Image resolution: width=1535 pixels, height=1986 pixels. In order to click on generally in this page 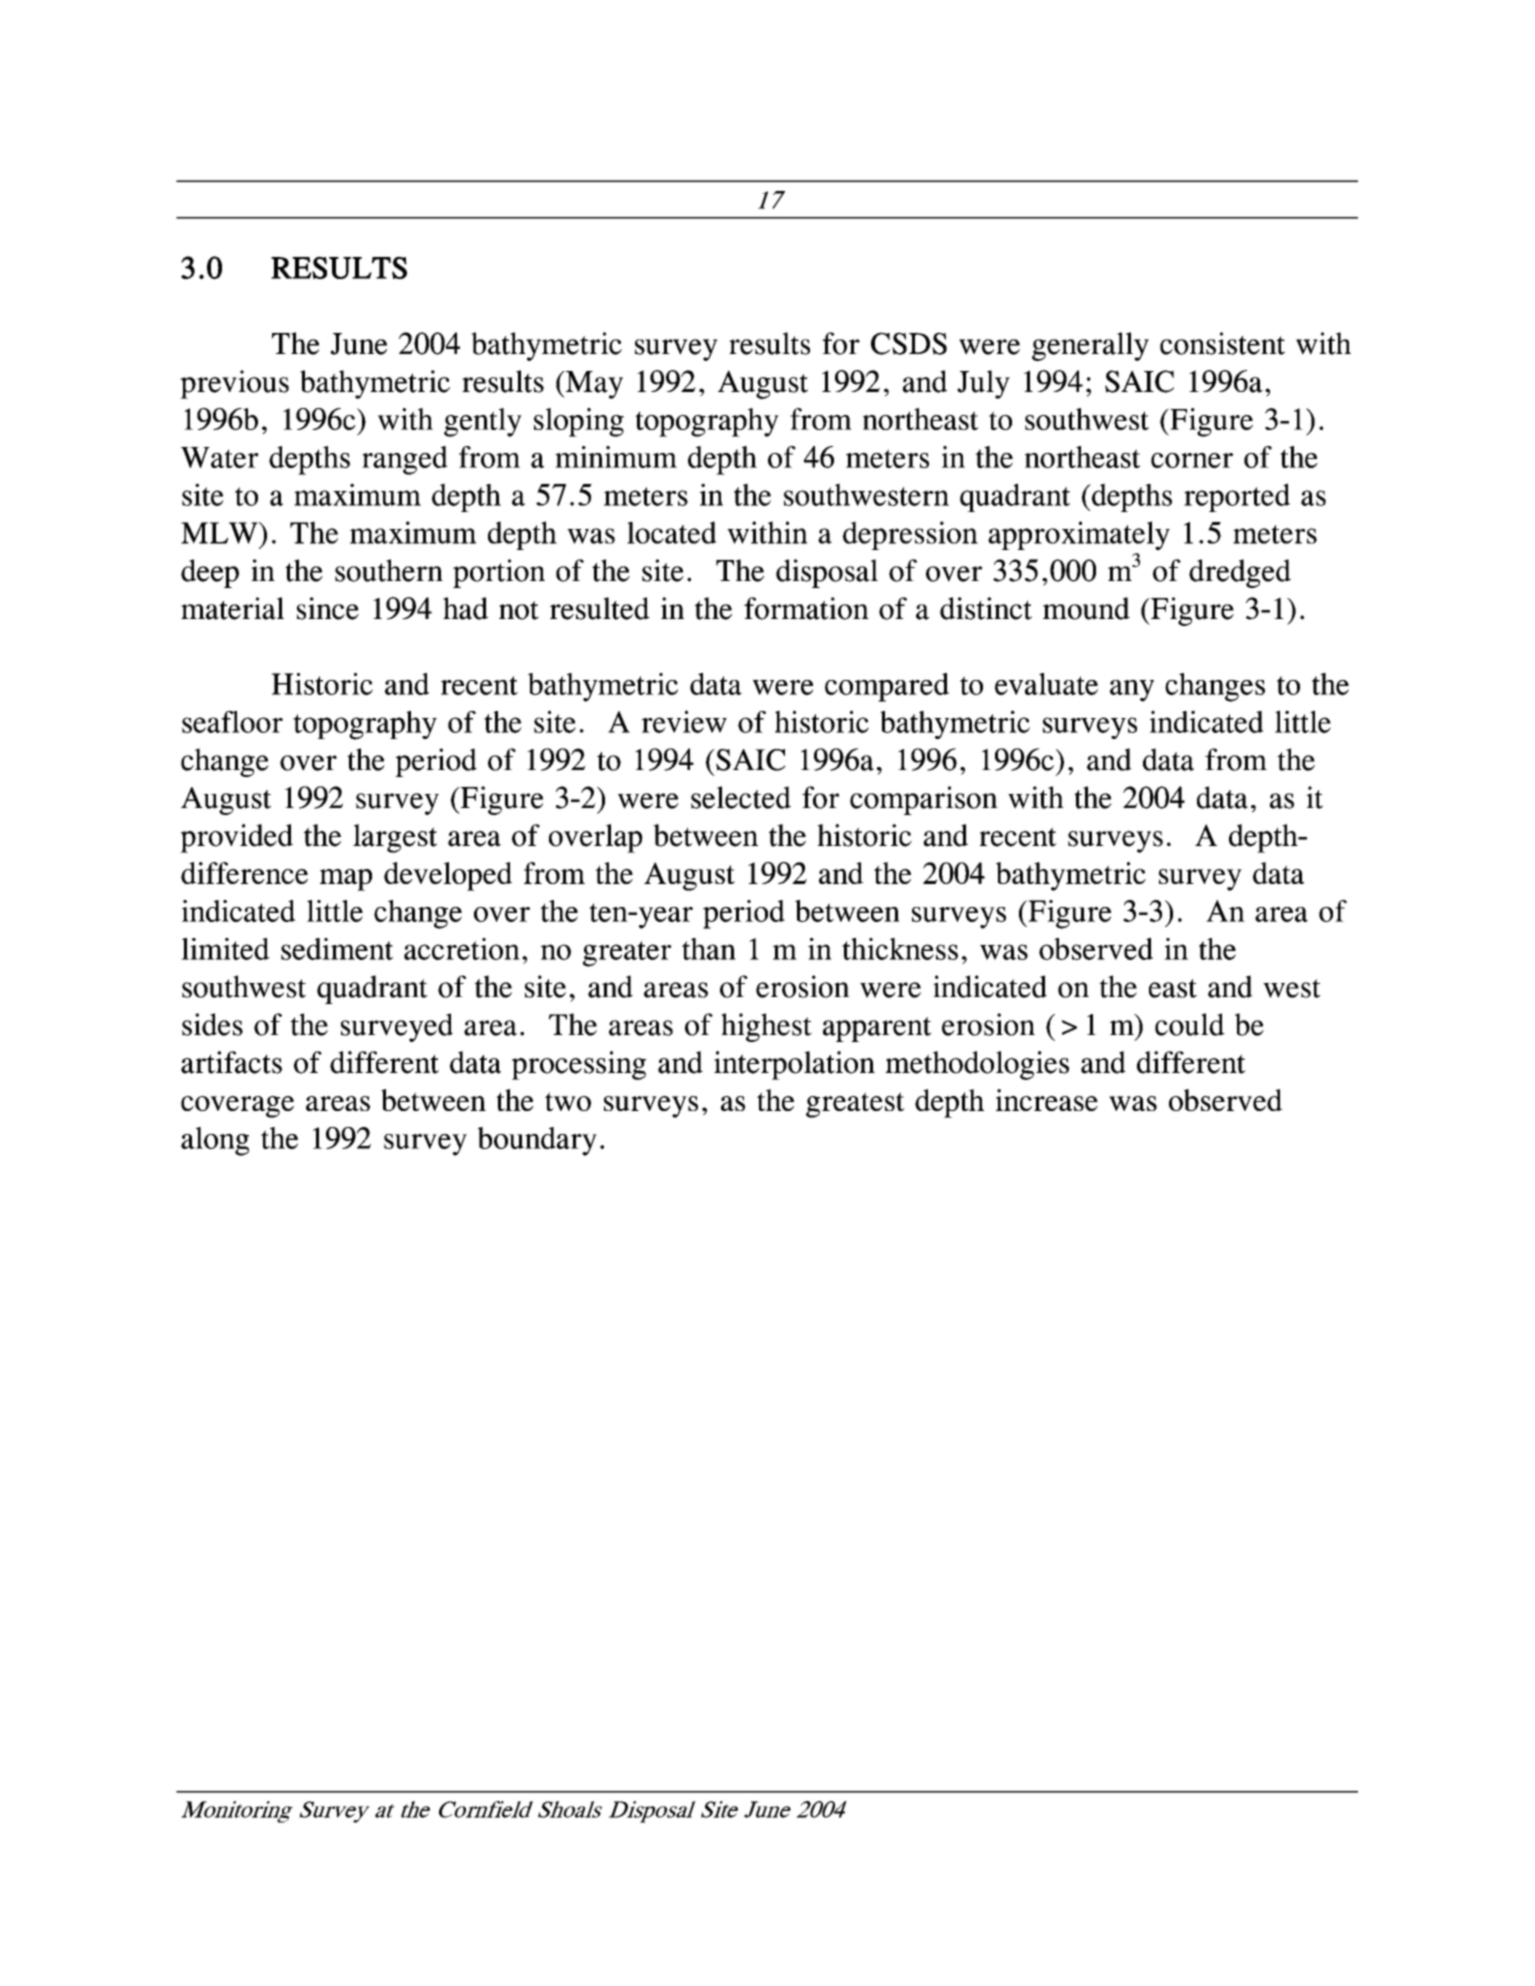, I will do `click(1090, 346)`.
